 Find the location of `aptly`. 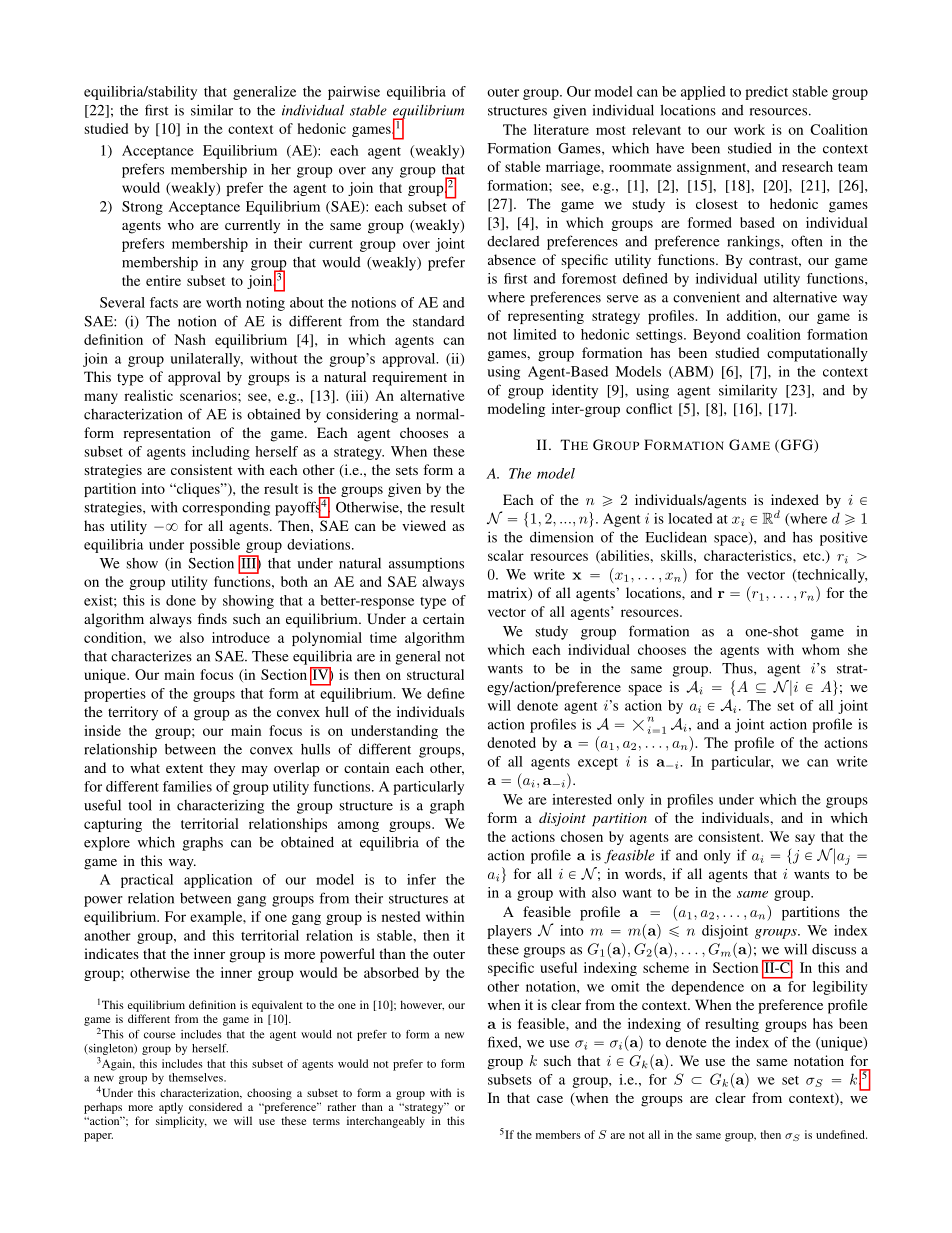

aptly is located at coordinates (171, 1108).
